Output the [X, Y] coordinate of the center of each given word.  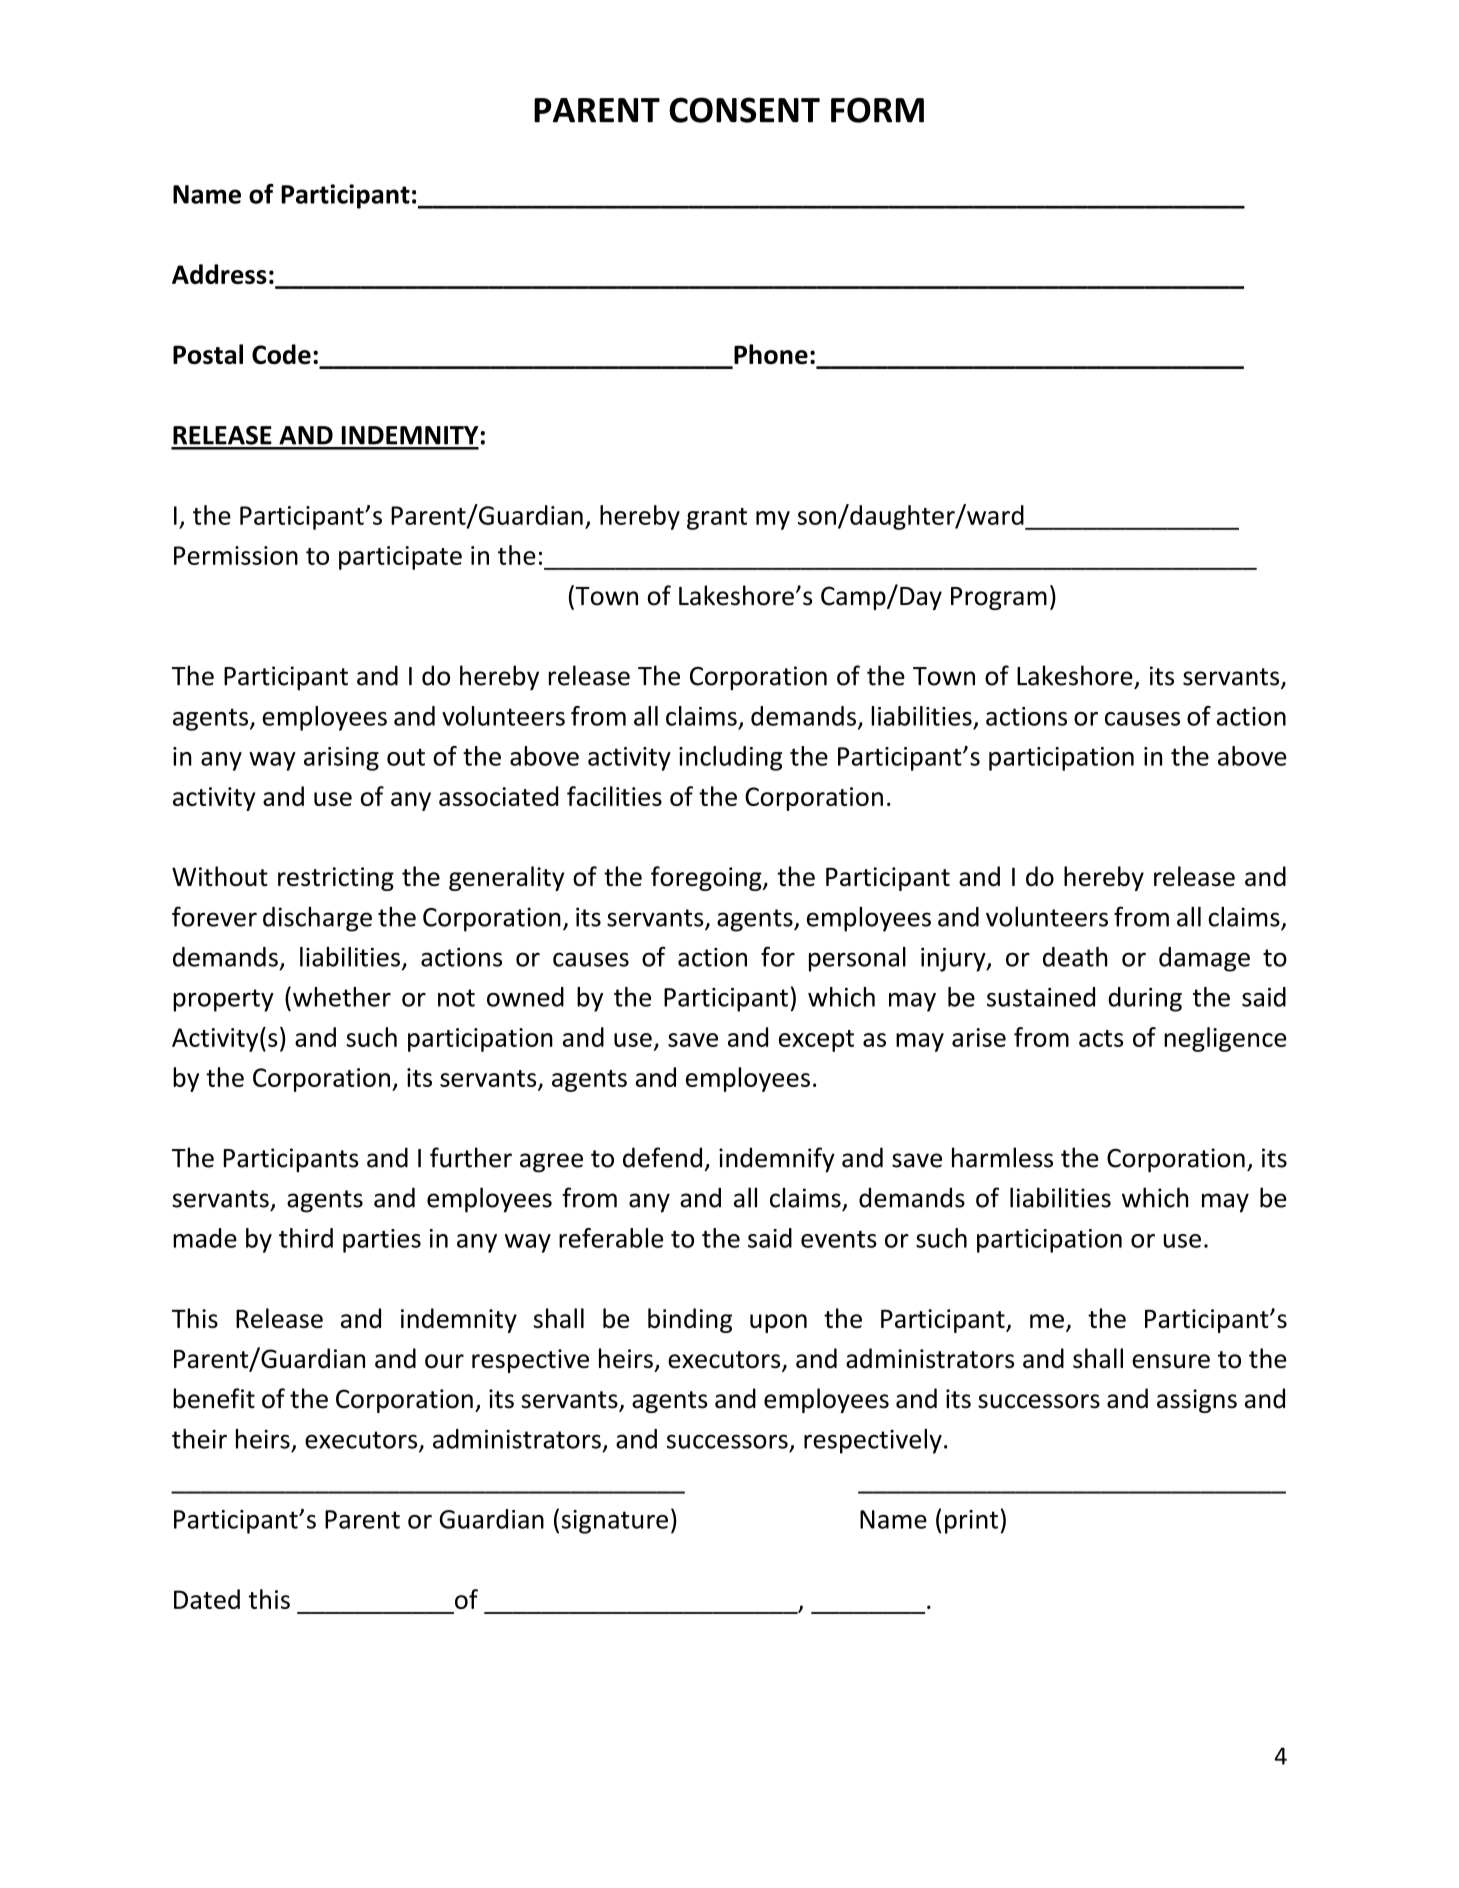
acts [1101, 1038]
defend [662, 1157]
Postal [208, 354]
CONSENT [744, 110]
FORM [877, 110]
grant [717, 519]
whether [342, 997]
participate [400, 558]
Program [999, 598]
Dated [207, 1599]
